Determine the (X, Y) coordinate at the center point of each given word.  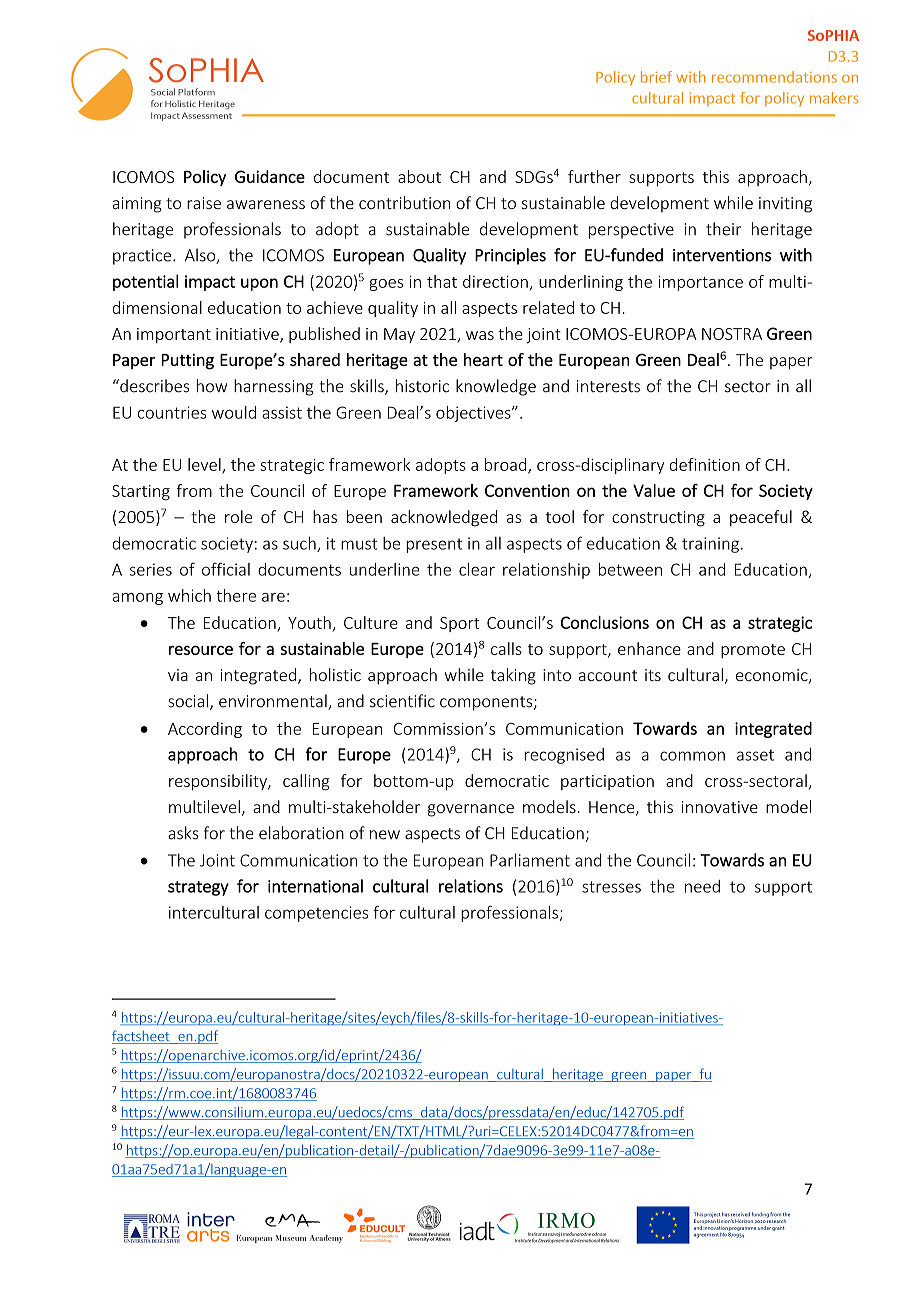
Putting (187, 361)
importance (700, 283)
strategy (198, 888)
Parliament (530, 860)
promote (753, 651)
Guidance (270, 176)
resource (201, 650)
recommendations (774, 77)
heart (483, 359)
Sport (460, 624)
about (419, 176)
